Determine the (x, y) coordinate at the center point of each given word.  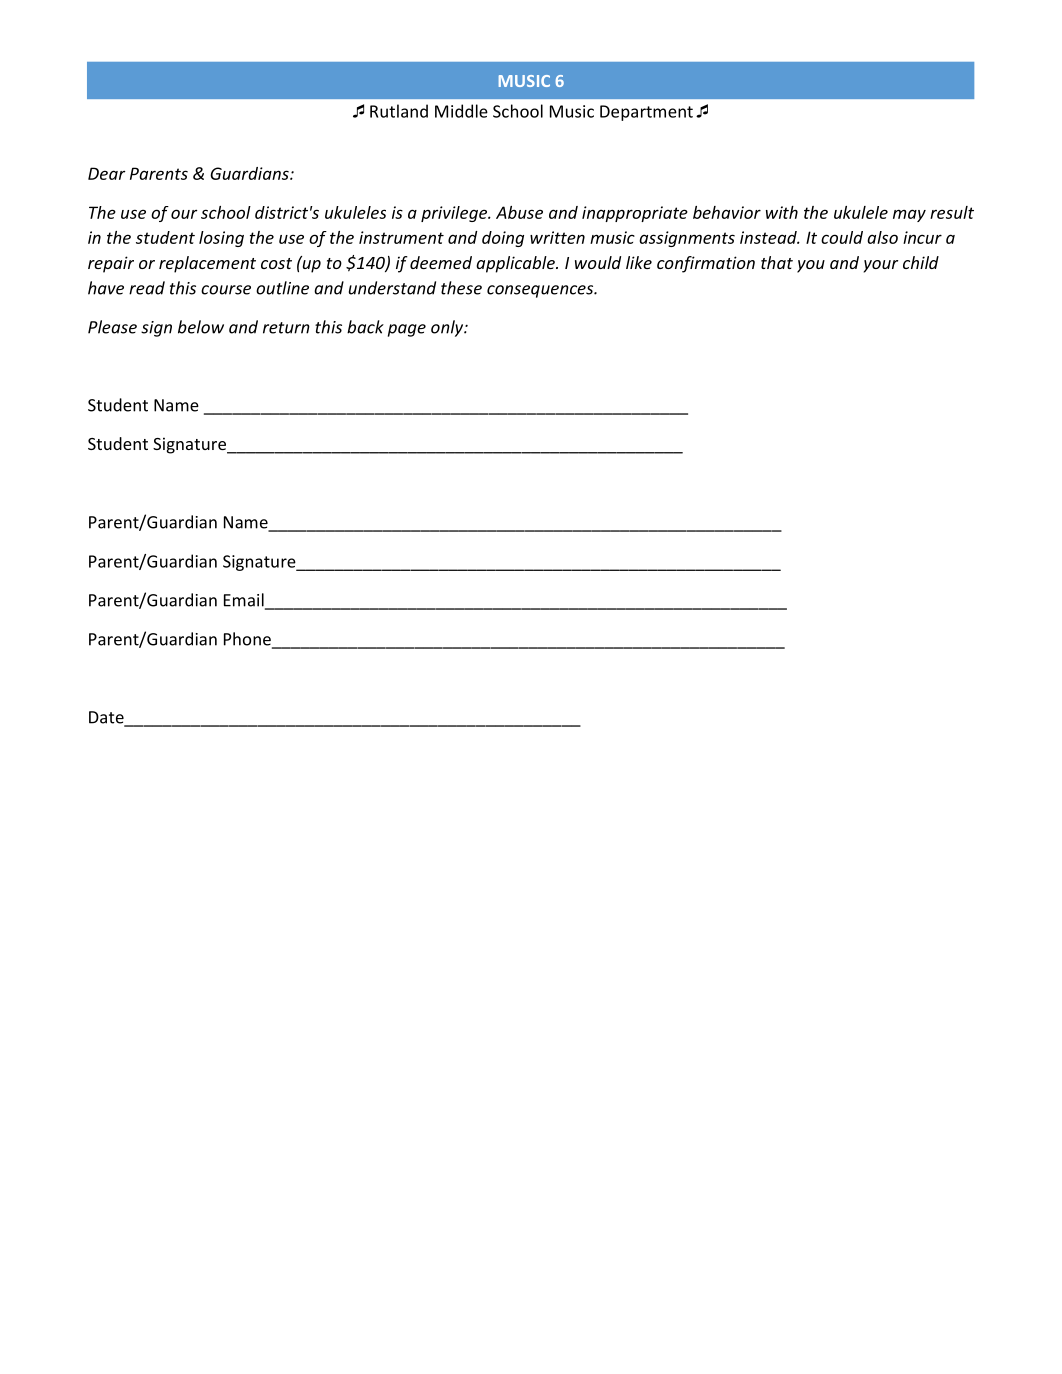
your (881, 266)
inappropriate (635, 214)
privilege (455, 214)
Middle (461, 111)
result (952, 212)
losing (221, 239)
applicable (516, 264)
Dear (107, 173)
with (782, 212)
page (407, 330)
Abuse (519, 212)
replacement (207, 264)
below (201, 327)
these (461, 288)
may (909, 215)
